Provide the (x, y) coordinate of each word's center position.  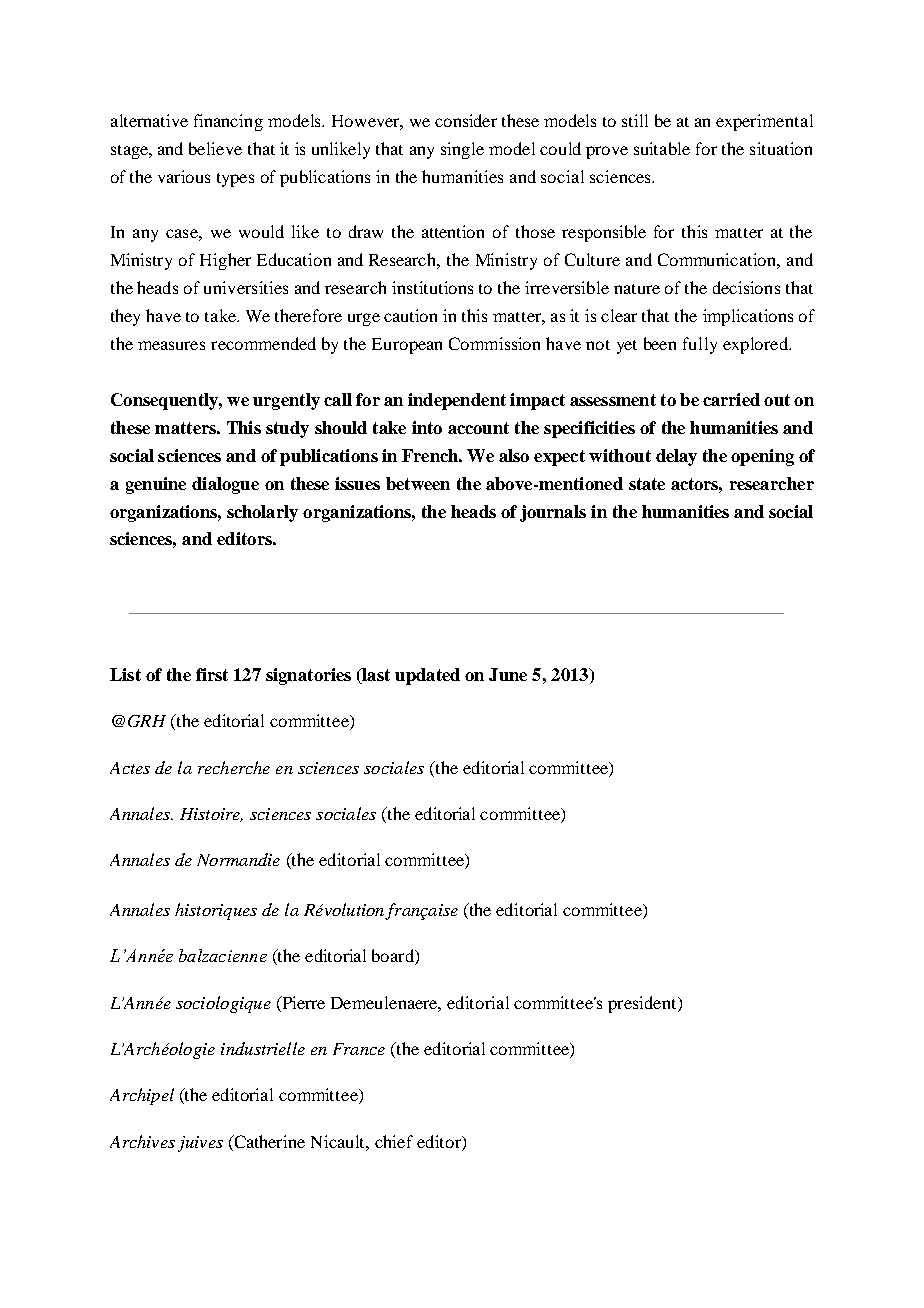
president (643, 1004)
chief (394, 1141)
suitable (662, 148)
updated (427, 676)
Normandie (238, 859)
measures (171, 345)
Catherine (268, 1141)
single (462, 150)
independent (457, 401)
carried (731, 399)
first (212, 674)
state (647, 484)
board (394, 957)
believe (215, 148)
